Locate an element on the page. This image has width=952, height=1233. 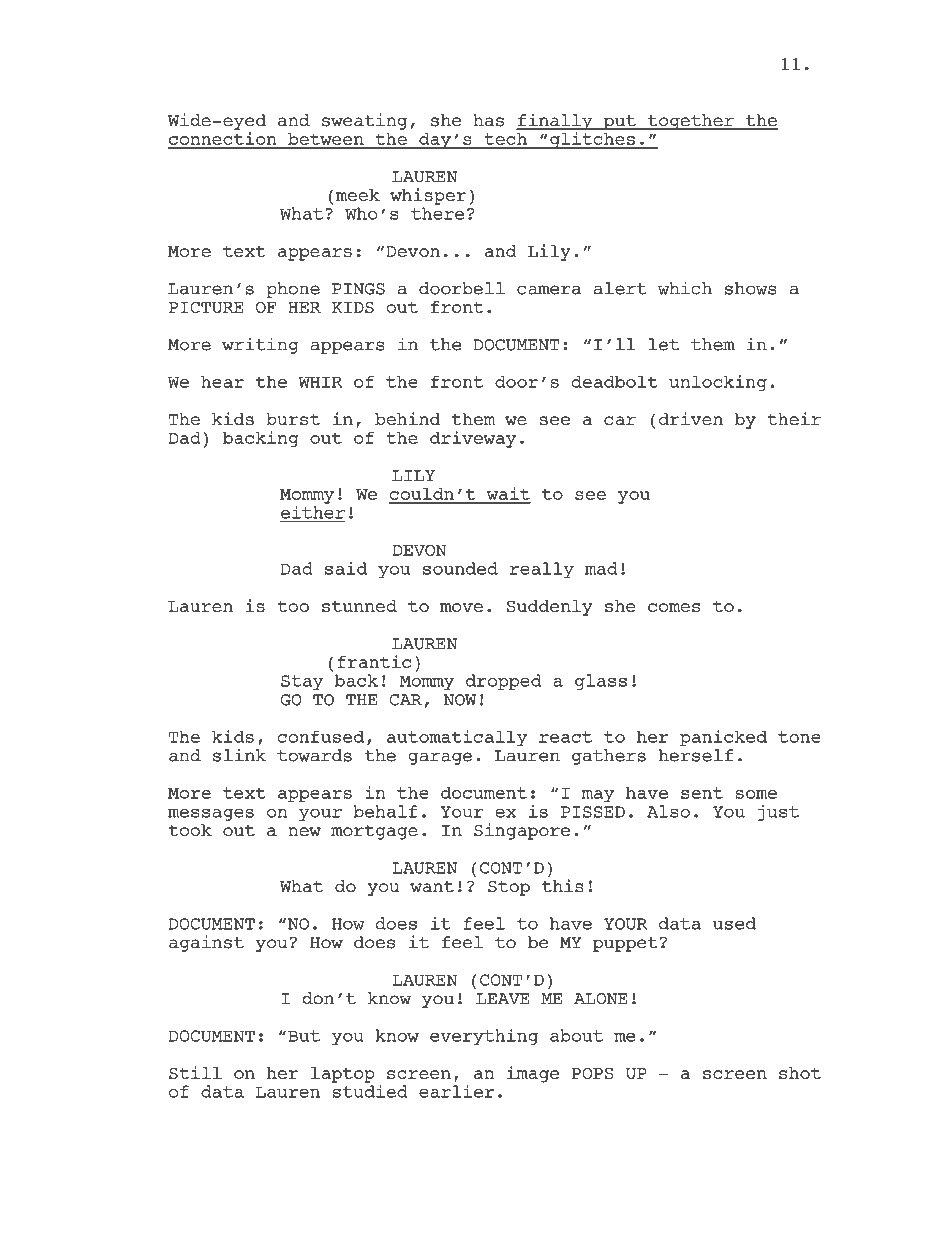
has is located at coordinates (488, 120).
